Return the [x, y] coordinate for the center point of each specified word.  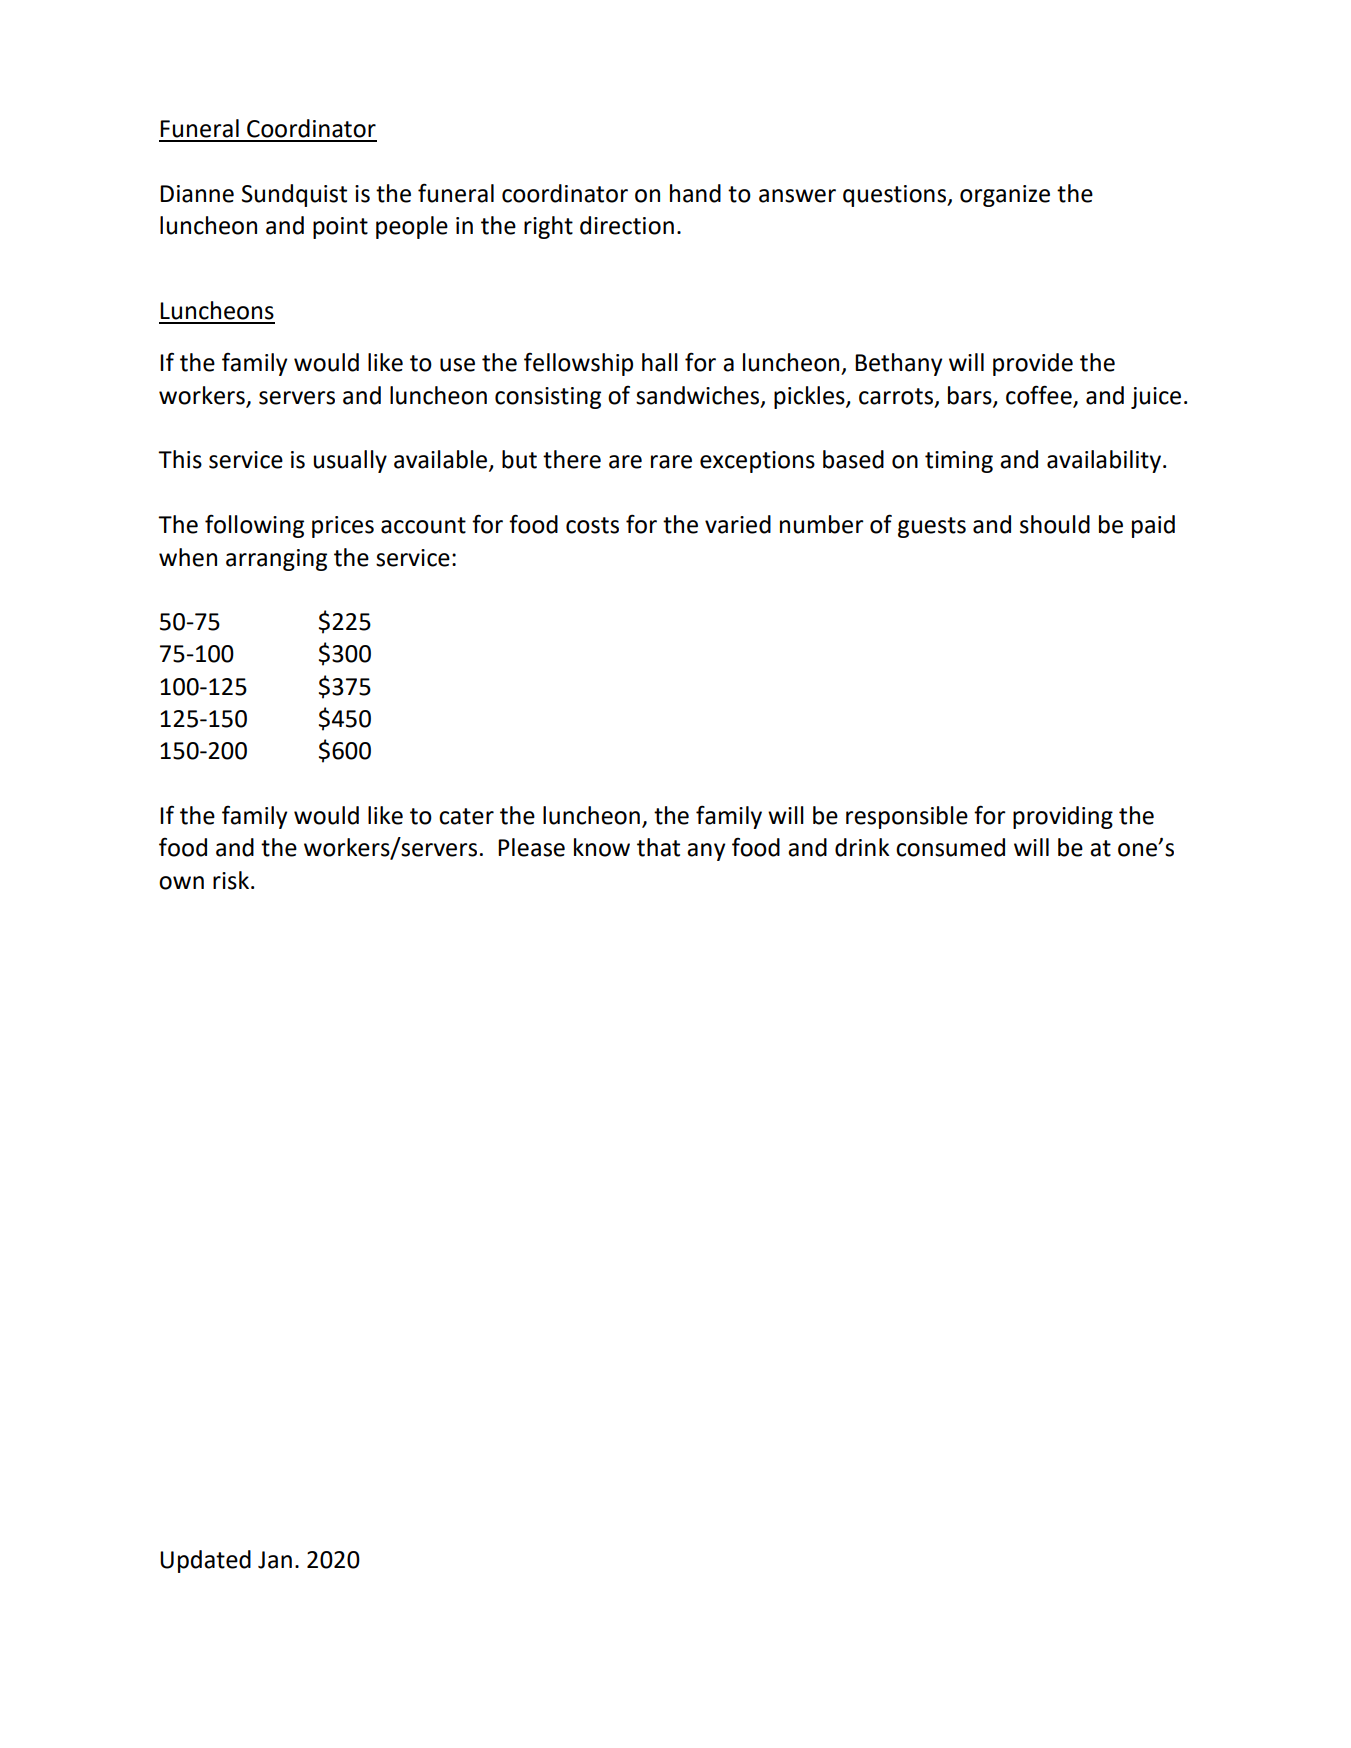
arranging [276, 560]
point [340, 228]
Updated [205, 1561]
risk [232, 880]
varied [738, 524]
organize [1005, 196]
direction [627, 225]
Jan [275, 1560]
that [658, 847]
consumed [950, 847]
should [1055, 524]
